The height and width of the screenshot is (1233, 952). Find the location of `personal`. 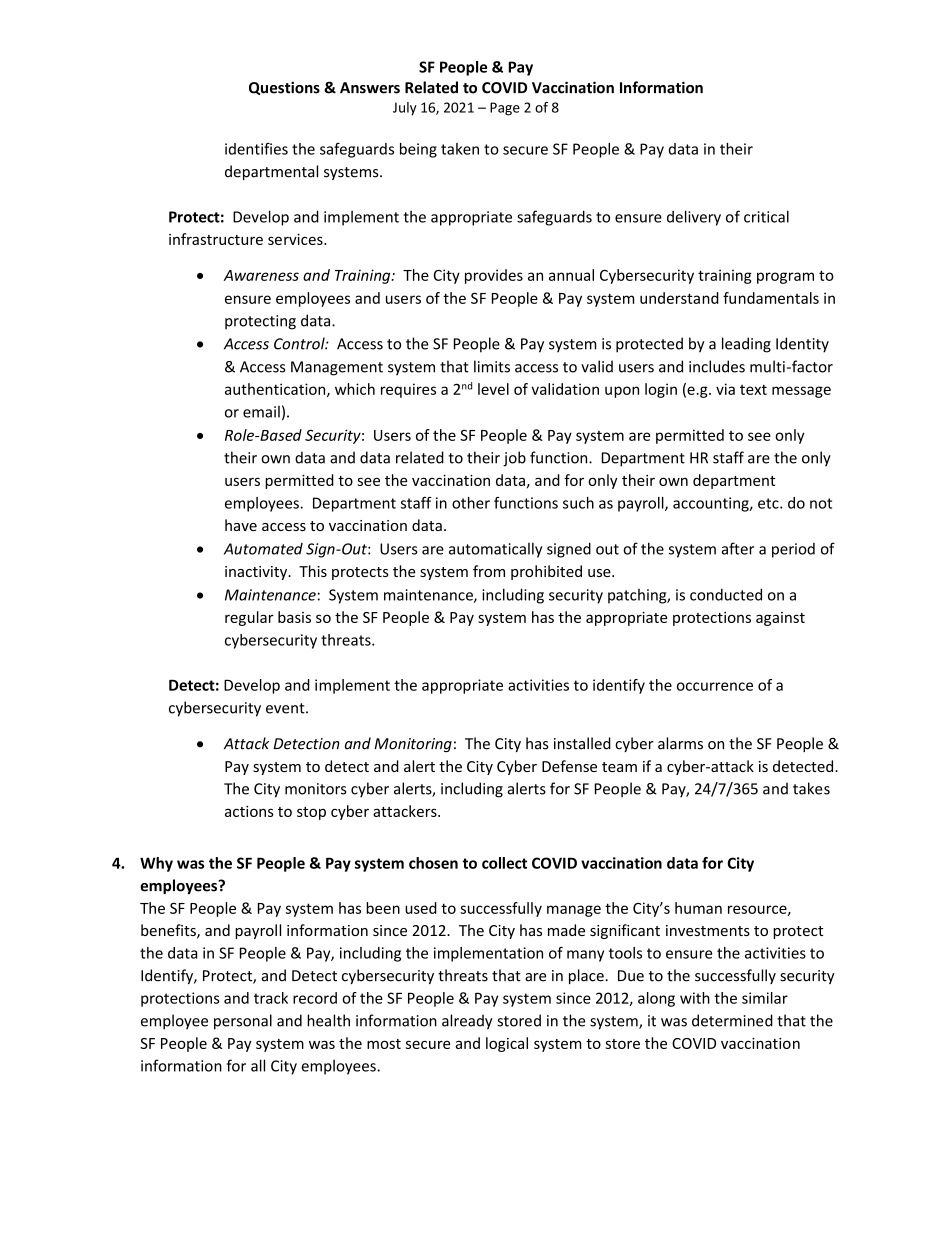

personal is located at coordinates (243, 1022).
